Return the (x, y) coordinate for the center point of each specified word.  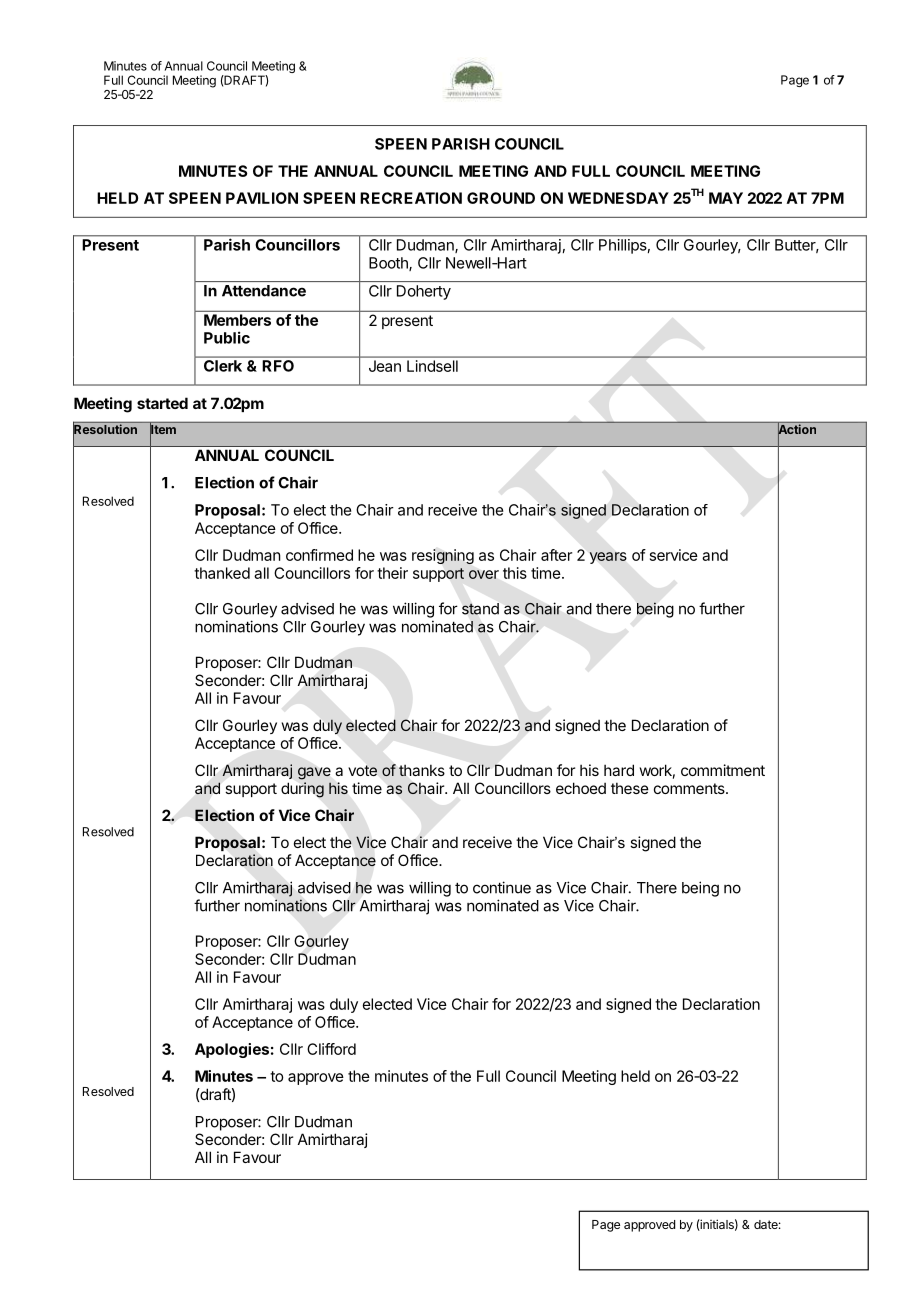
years (608, 558)
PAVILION (262, 198)
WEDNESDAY (618, 198)
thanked (222, 573)
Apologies (232, 1050)
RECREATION (411, 198)
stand (480, 609)
